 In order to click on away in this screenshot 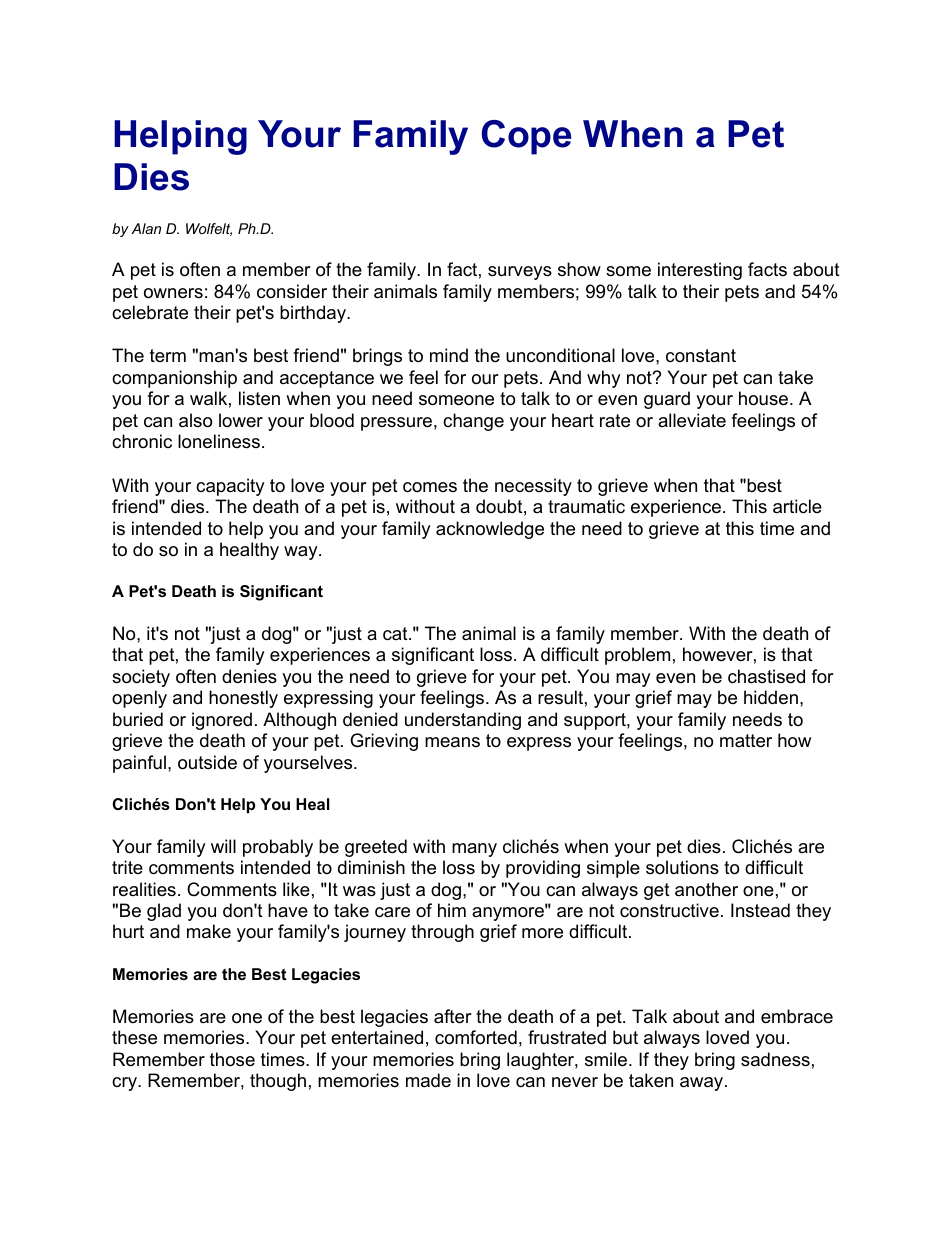, I will do `click(703, 1084)`.
